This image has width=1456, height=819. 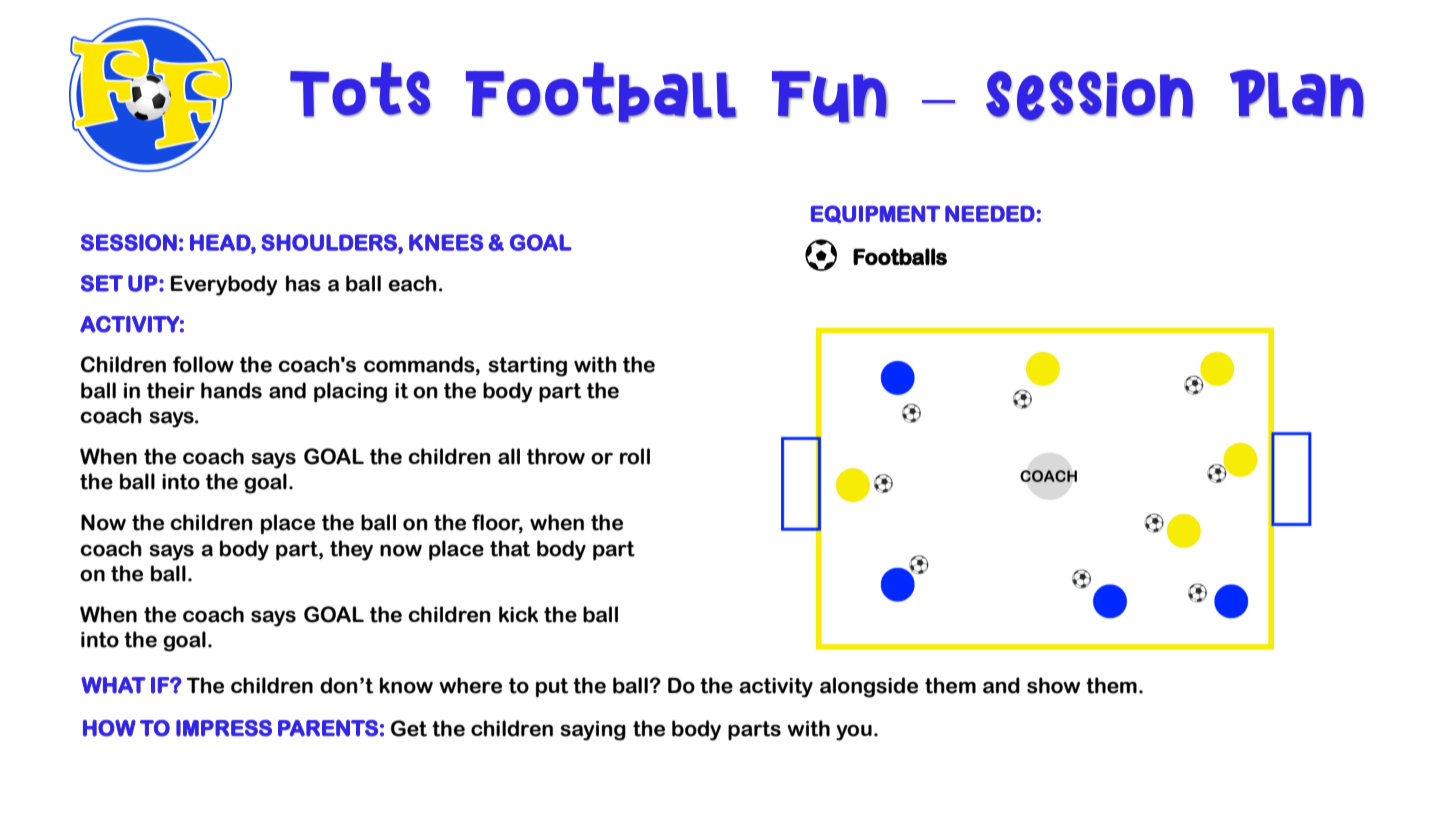 What do you see at coordinates (224, 728) in the image?
I see `IMPRESS` at bounding box center [224, 728].
